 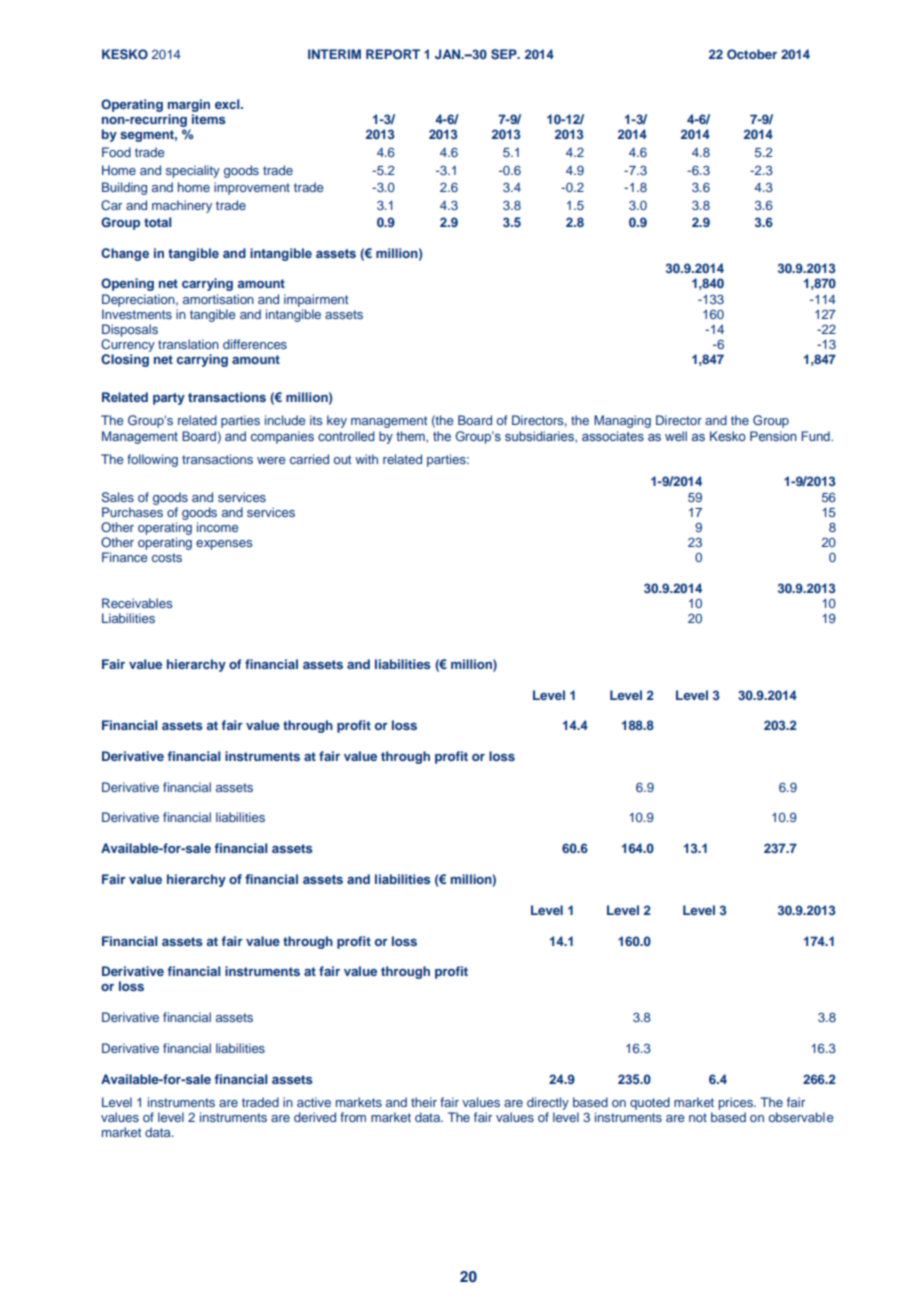 I want to click on October, so click(x=752, y=54).
